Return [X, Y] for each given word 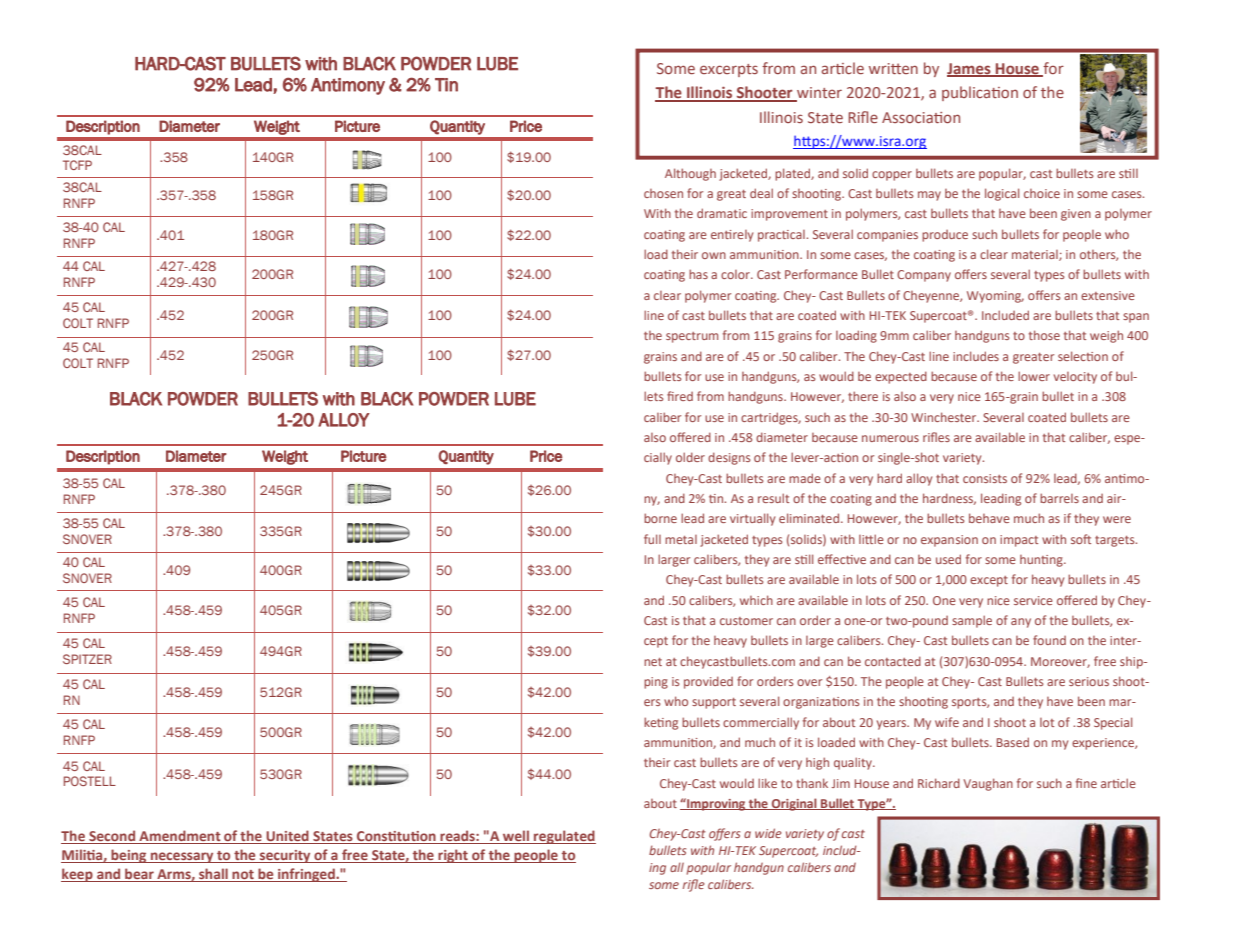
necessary [182, 857]
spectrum [692, 337]
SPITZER [87, 659]
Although [690, 174]
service [1033, 600]
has [698, 274]
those [1044, 335]
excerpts [729, 70]
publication [980, 93]
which [756, 600]
